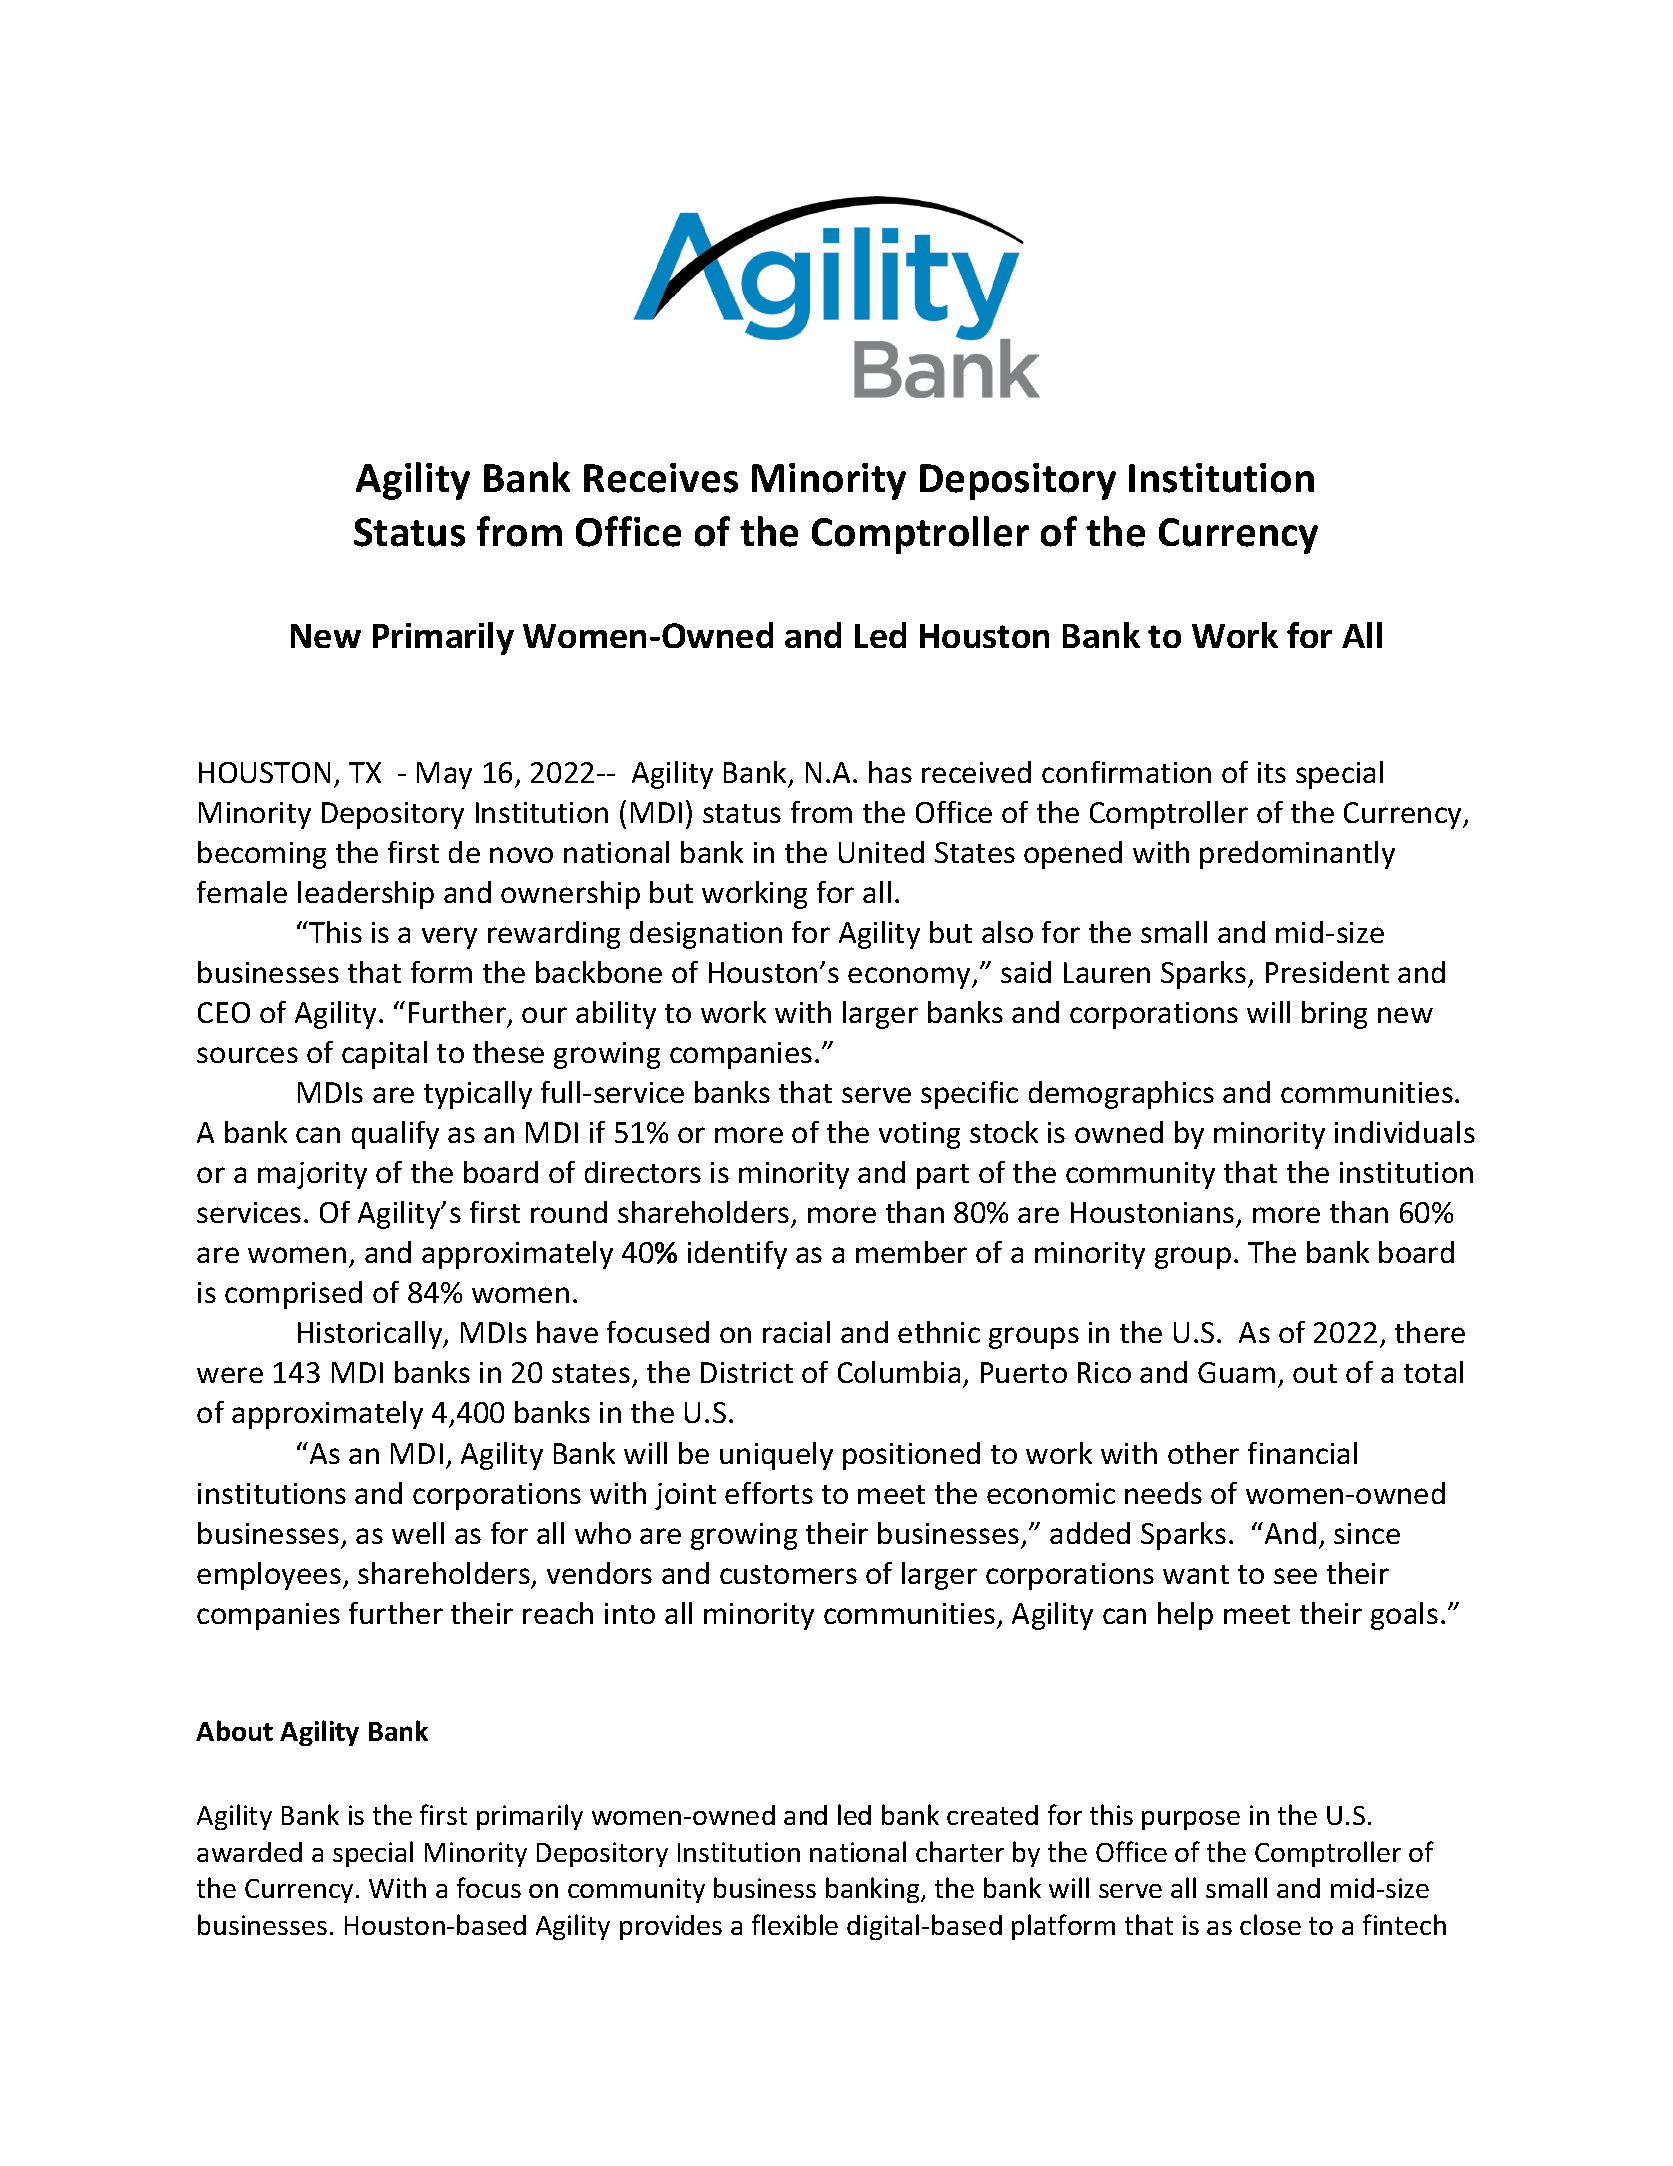 This image has height=2166, width=1673. What do you see at coordinates (371, 1335) in the image?
I see `Historically` at bounding box center [371, 1335].
